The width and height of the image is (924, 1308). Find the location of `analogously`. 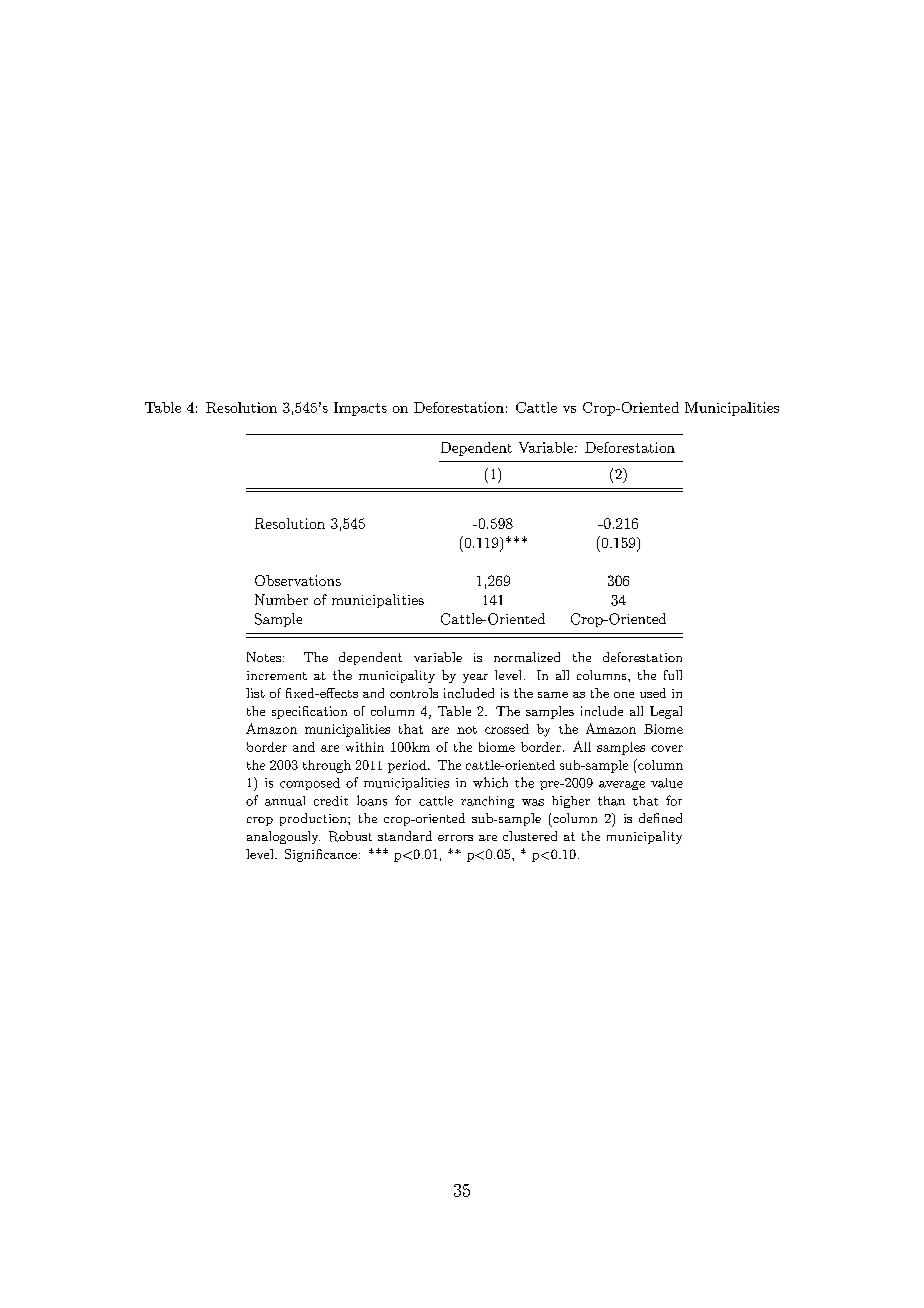

analogously is located at coordinates (283, 837).
